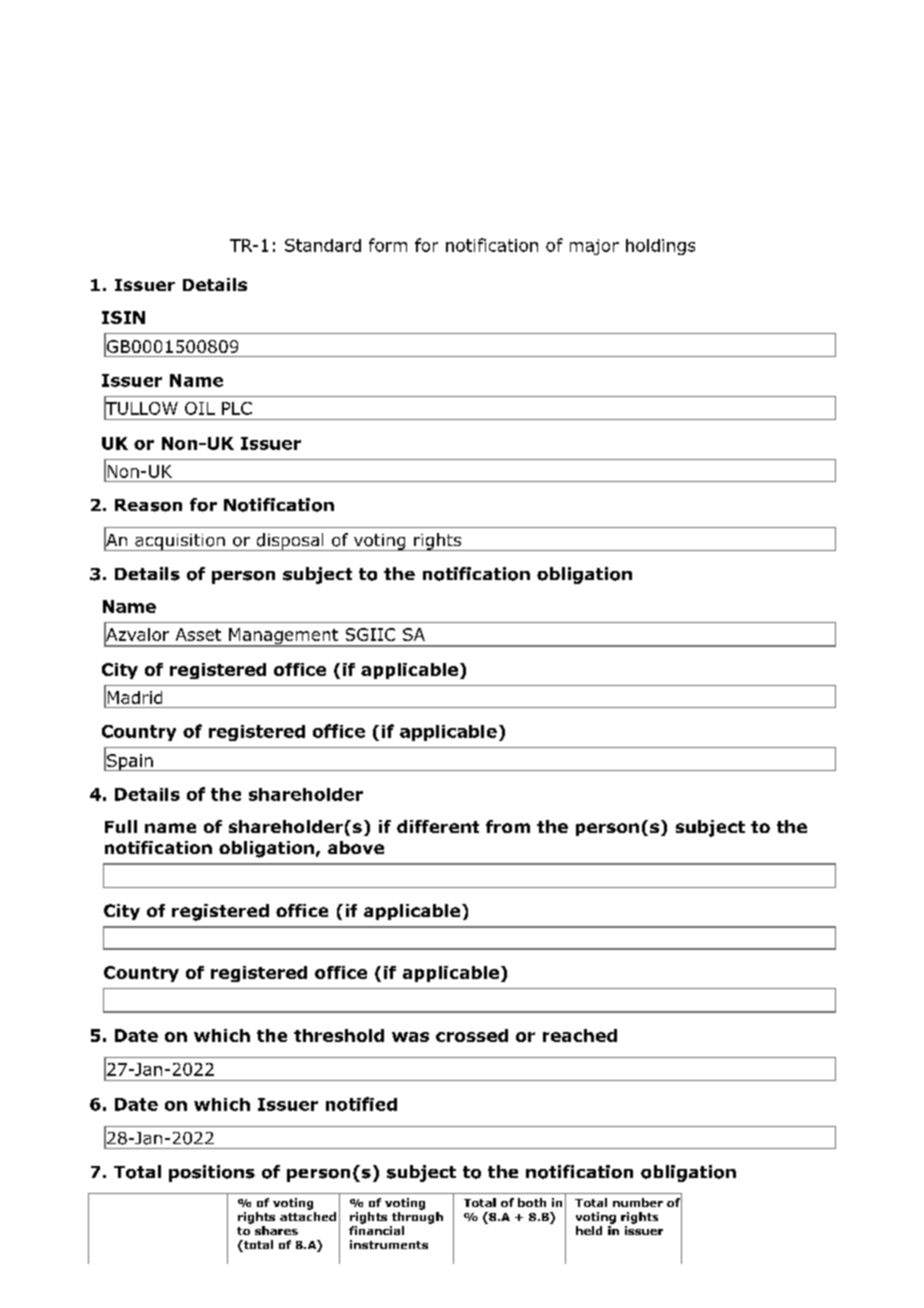 This page has width=924, height=1308. I want to click on ISIN, so click(123, 317).
